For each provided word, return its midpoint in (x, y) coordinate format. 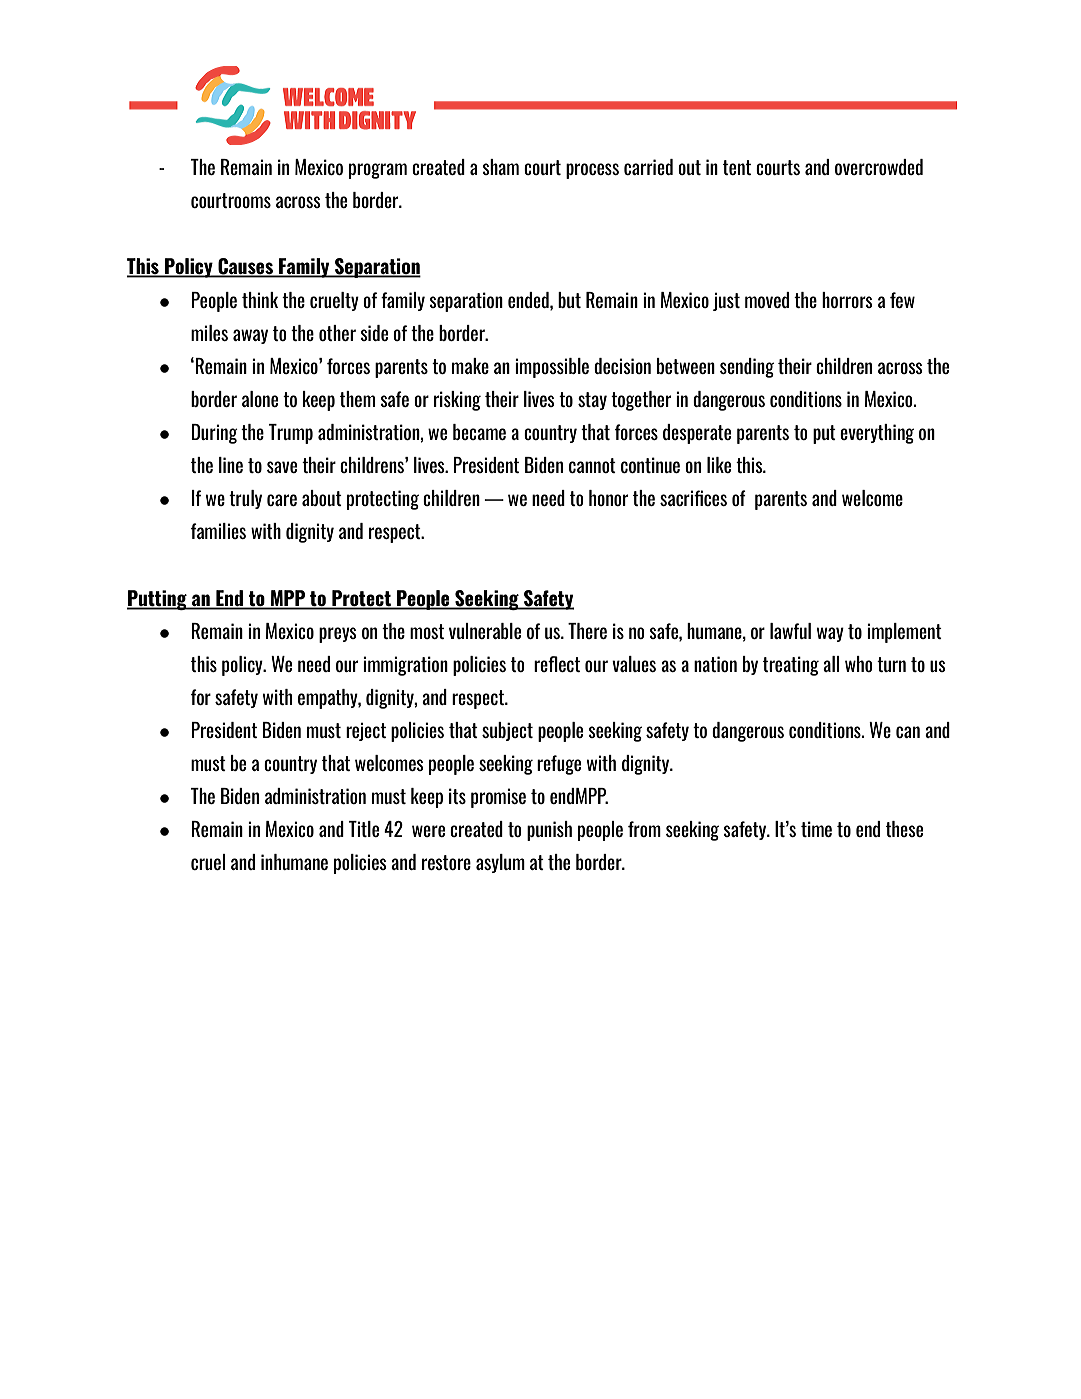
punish (549, 831)
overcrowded (879, 167)
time (816, 829)
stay (592, 401)
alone (260, 399)
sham (500, 167)
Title (364, 829)
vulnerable (485, 631)
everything (877, 434)
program (378, 171)
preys (338, 635)
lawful (790, 631)
